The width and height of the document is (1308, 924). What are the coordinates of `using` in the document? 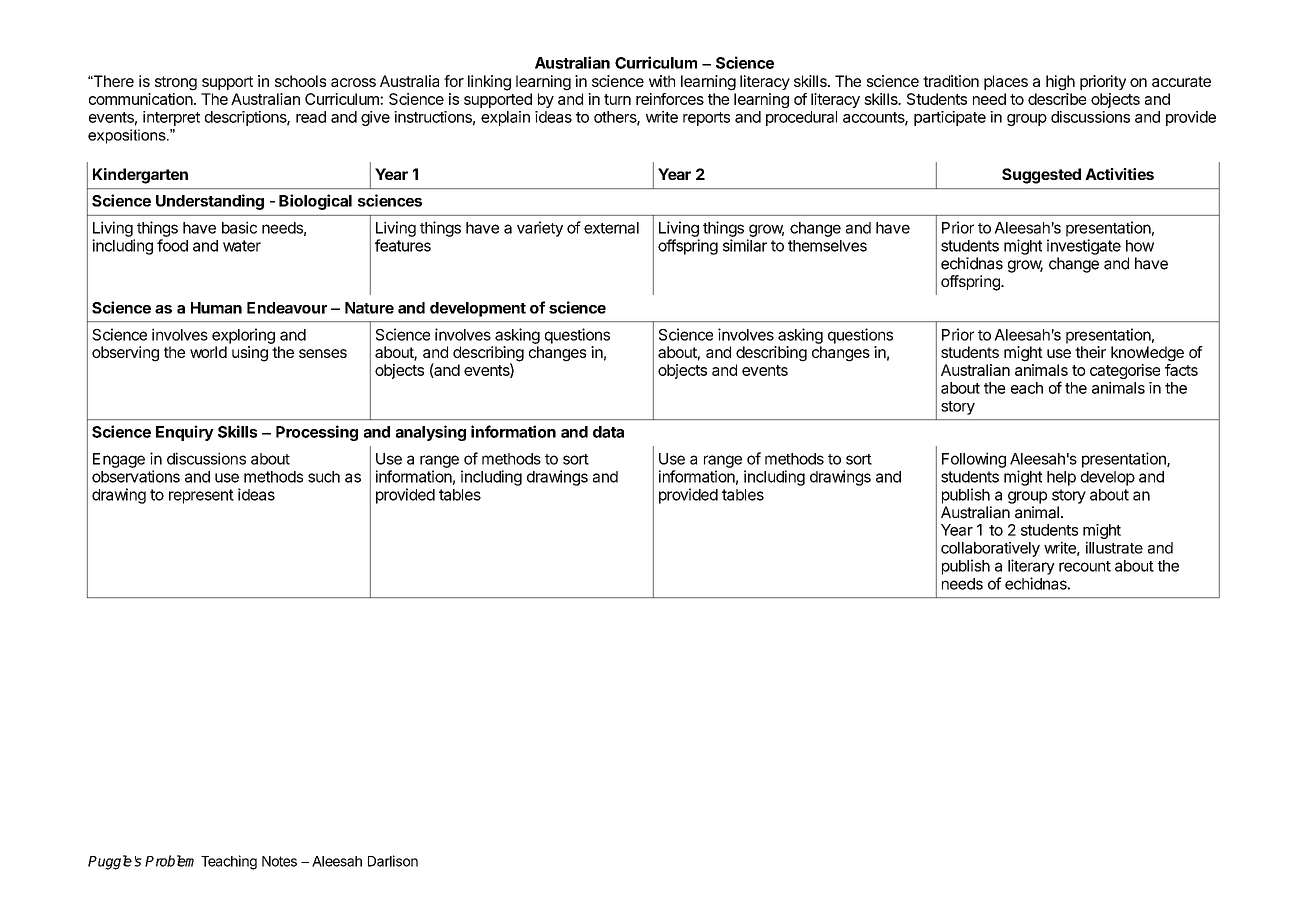 It's located at (250, 354).
